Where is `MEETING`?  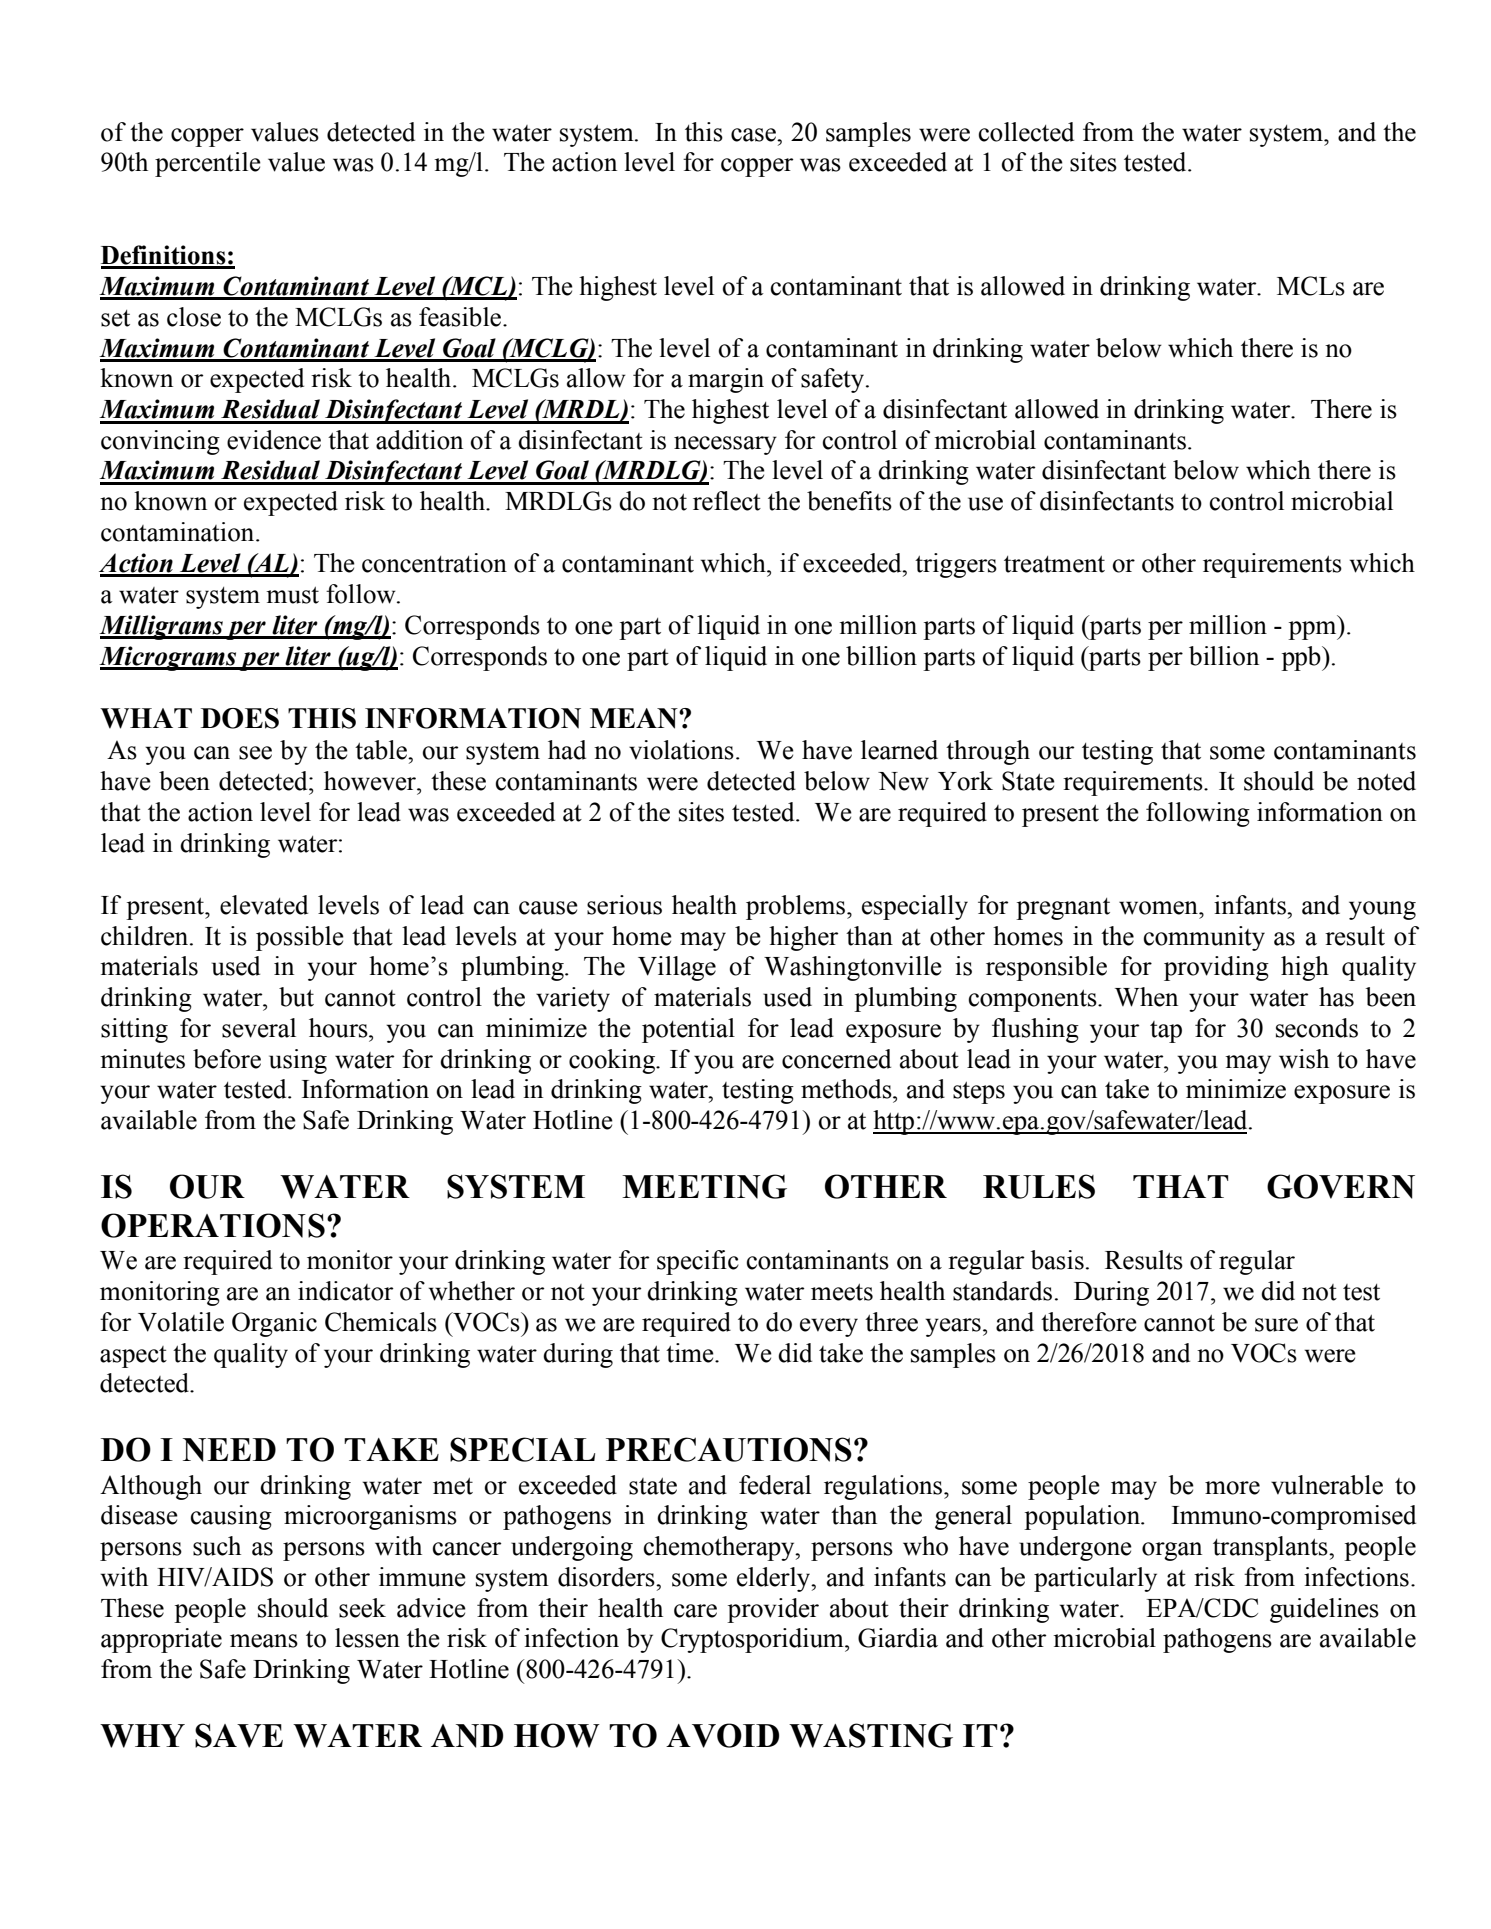 MEETING is located at coordinates (704, 1186).
